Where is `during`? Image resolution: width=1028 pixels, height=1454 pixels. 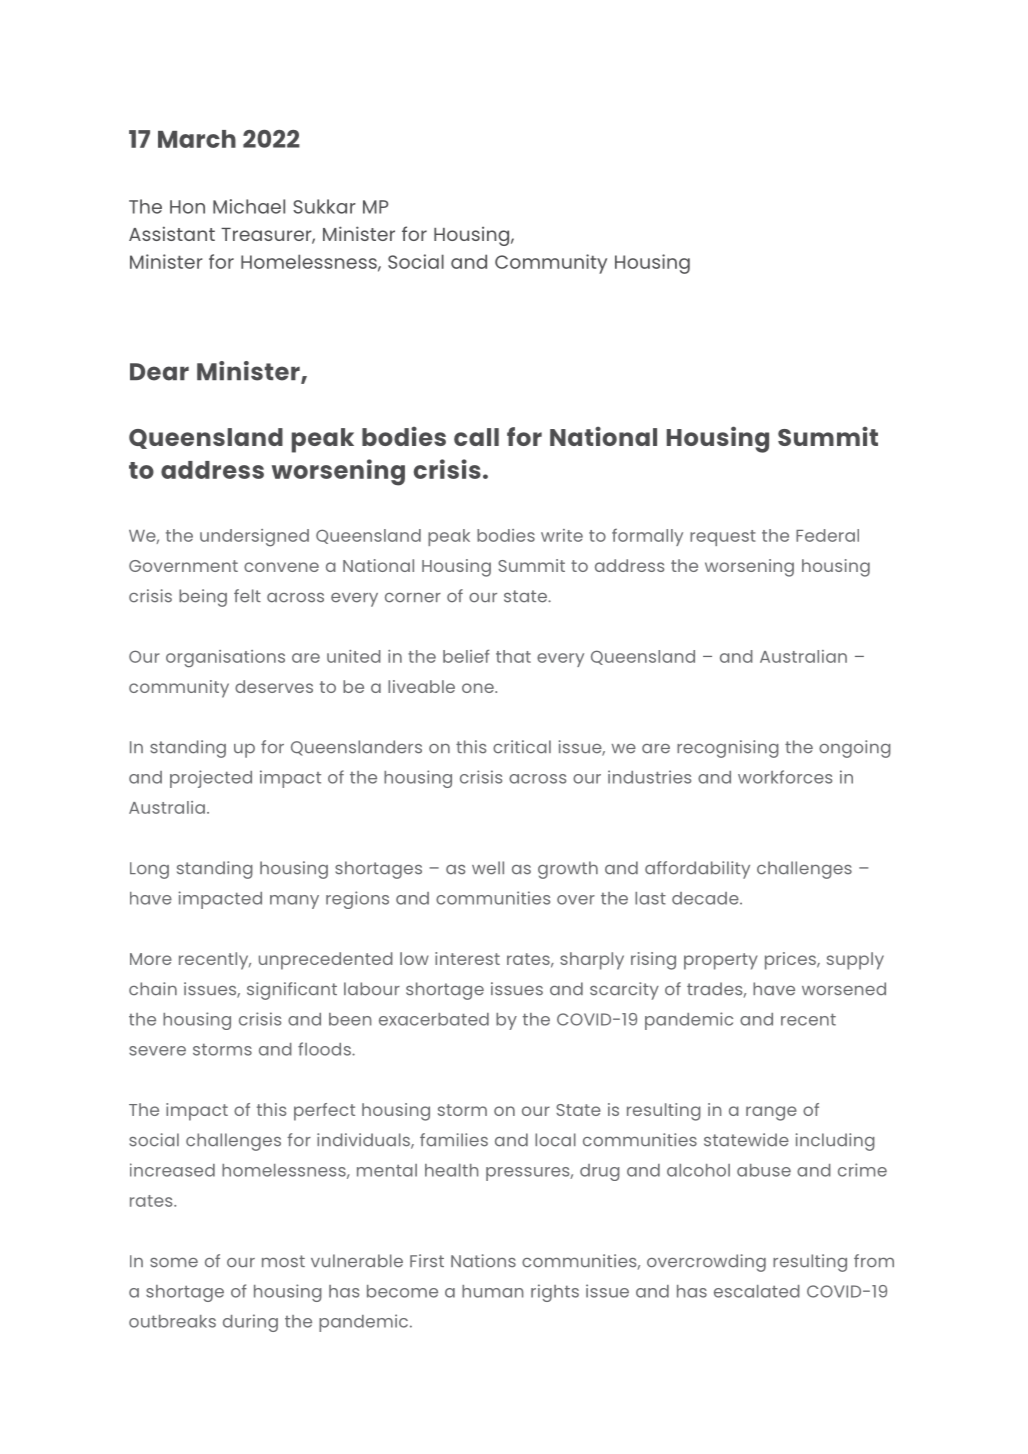 during is located at coordinates (250, 1323).
